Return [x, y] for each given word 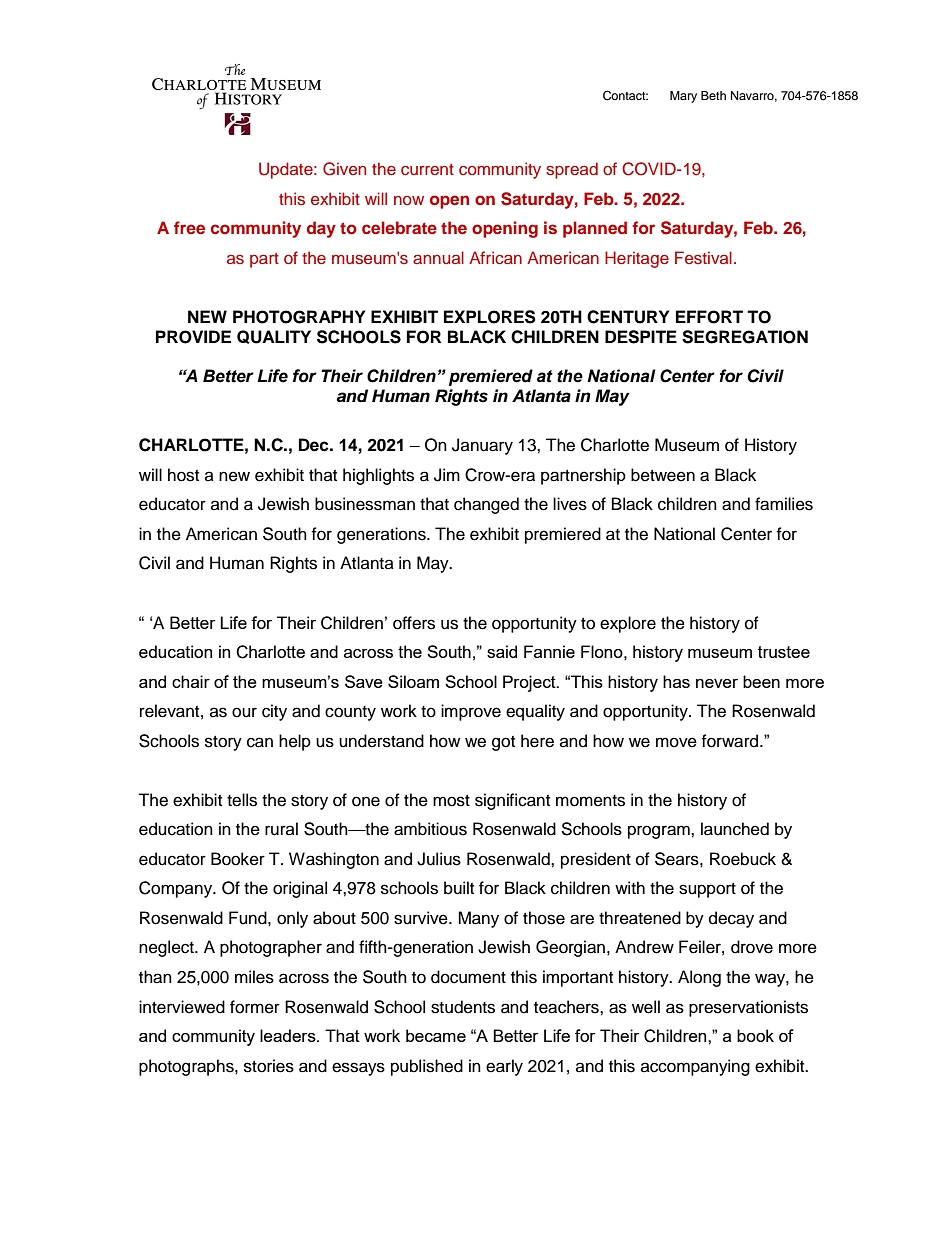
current [427, 169]
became [436, 1035]
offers [414, 623]
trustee [784, 652]
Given [344, 169]
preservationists [748, 1008]
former [255, 1007]
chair [191, 681]
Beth [713, 95]
